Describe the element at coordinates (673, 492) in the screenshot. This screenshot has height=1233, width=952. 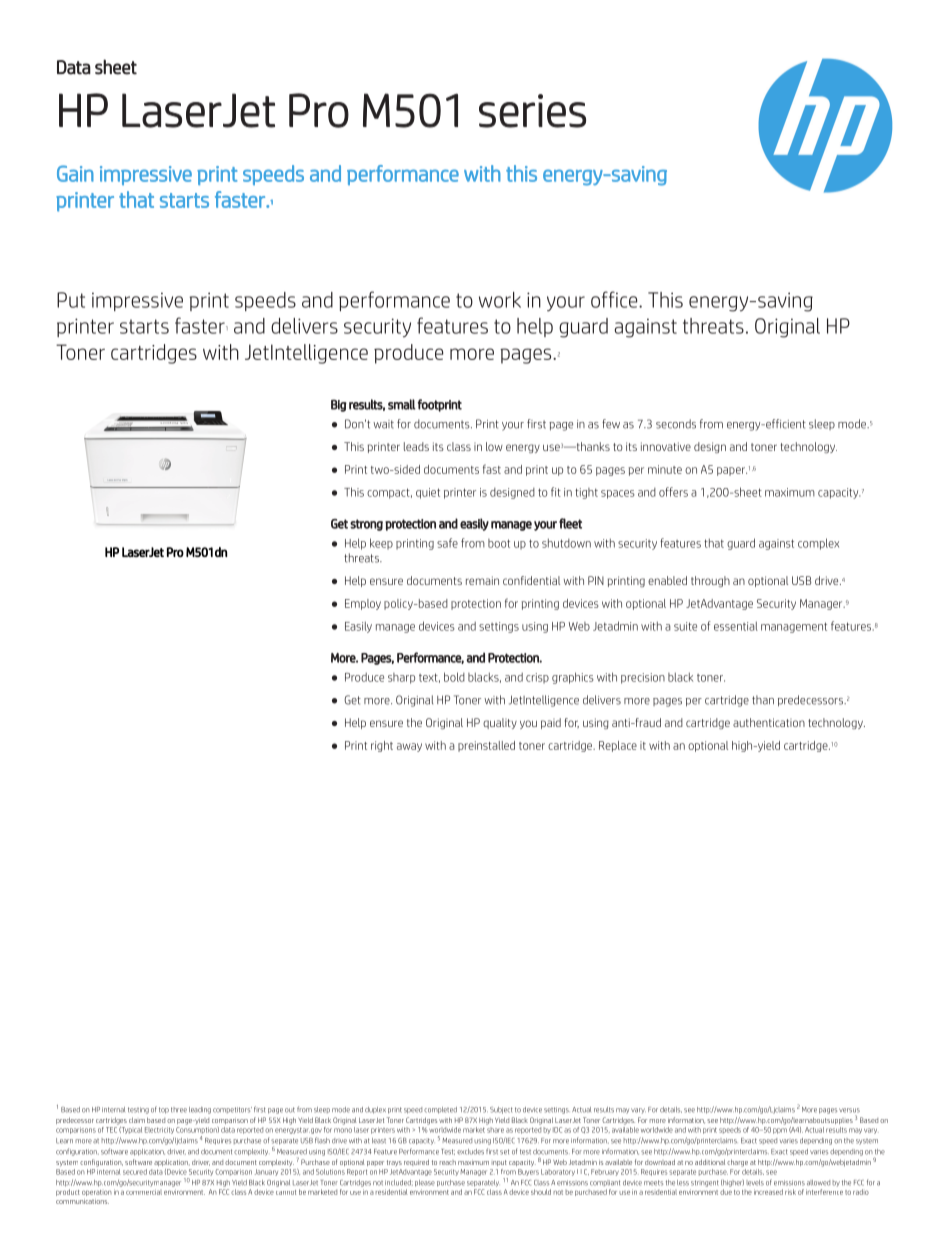
I see `offers` at that location.
